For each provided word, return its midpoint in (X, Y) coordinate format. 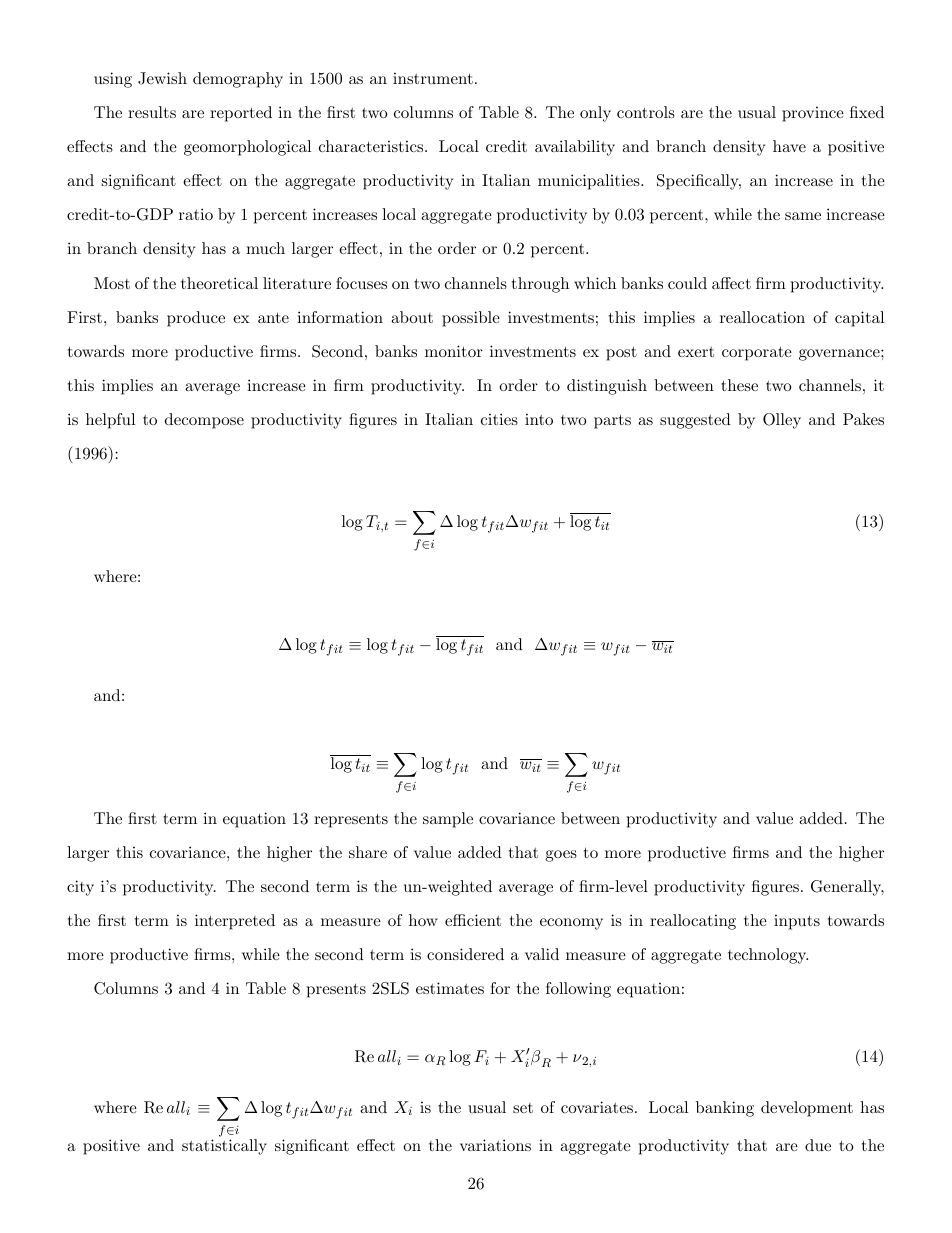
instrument (433, 78)
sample (448, 820)
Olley (782, 421)
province (813, 114)
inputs (797, 922)
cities (499, 419)
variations (495, 1145)
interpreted (235, 922)
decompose (204, 421)
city (80, 888)
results (152, 112)
